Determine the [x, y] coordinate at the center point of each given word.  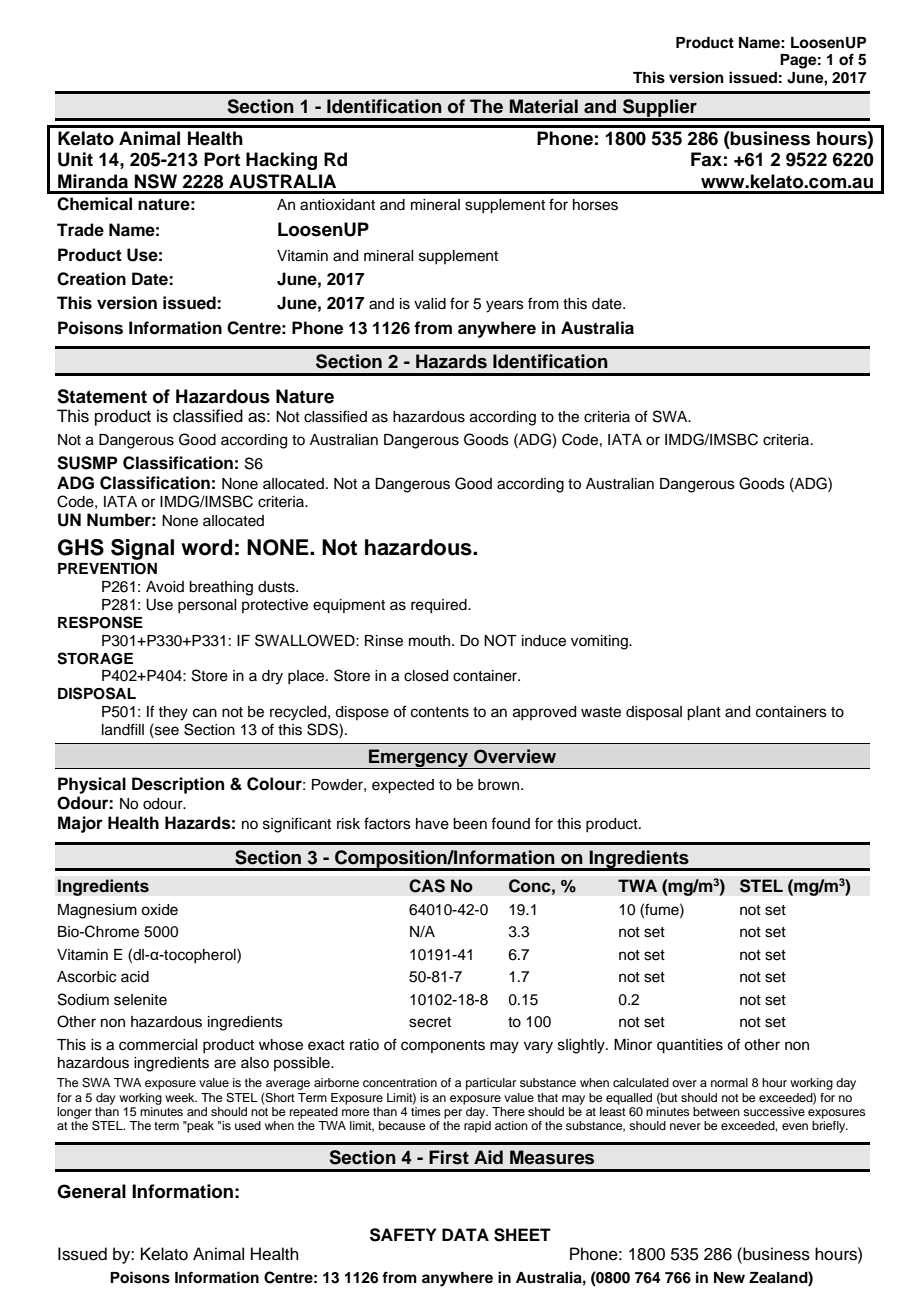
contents [440, 712]
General [91, 1191]
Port [222, 159]
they [173, 713]
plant [704, 713]
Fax [706, 159]
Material [544, 106]
